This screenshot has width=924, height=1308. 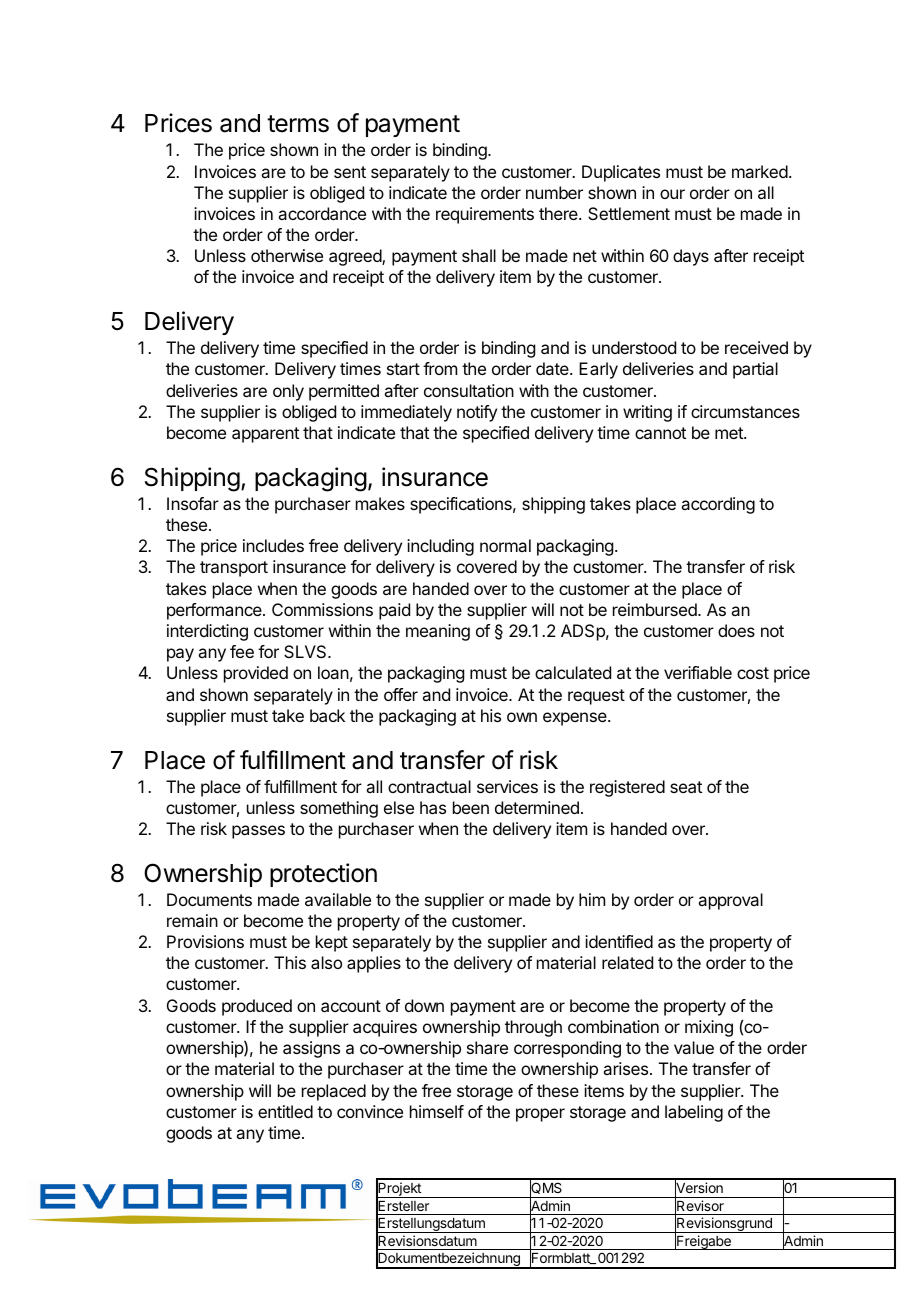 What do you see at coordinates (487, 1047) in the screenshot?
I see `share` at bounding box center [487, 1047].
